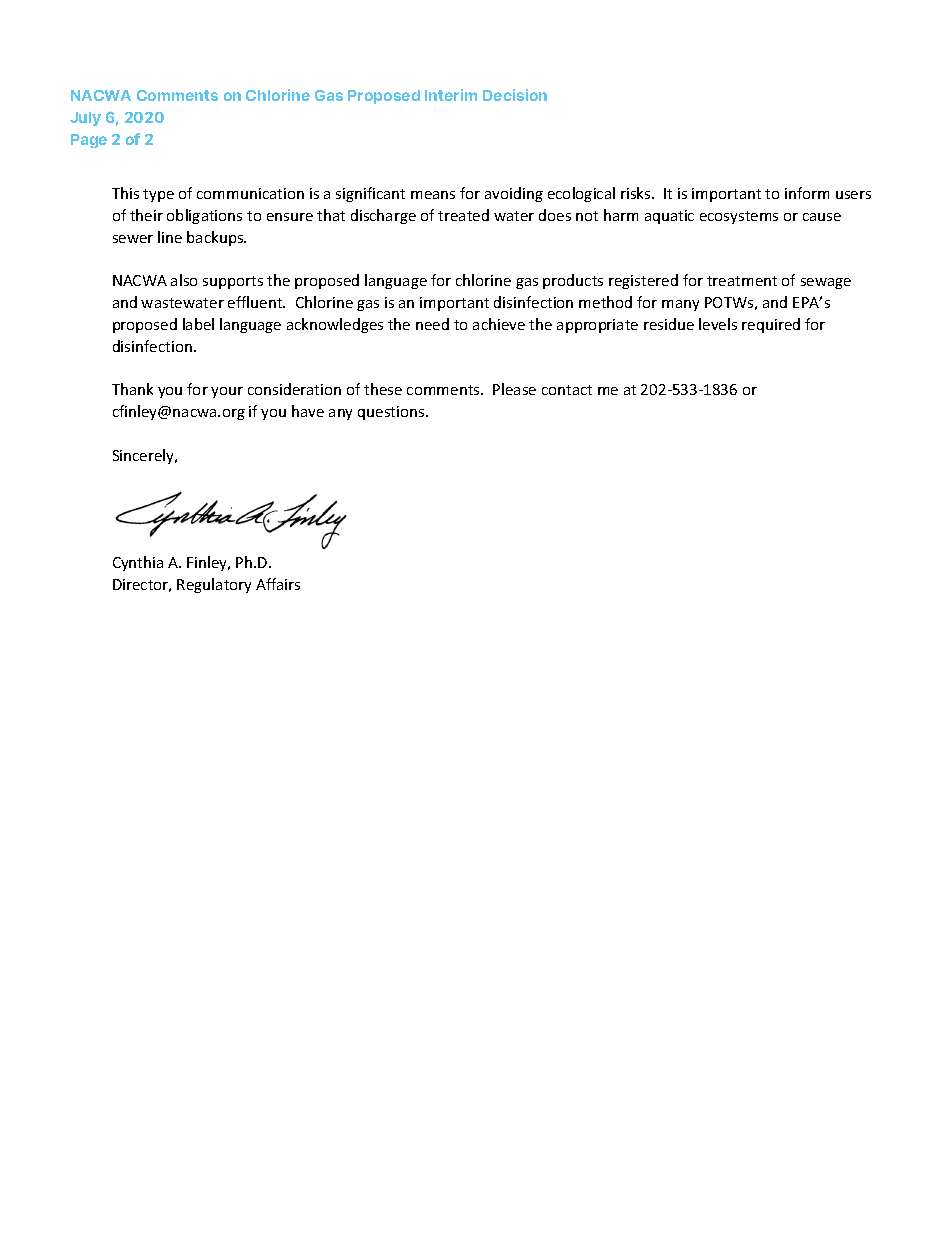 The width and height of the screenshot is (952, 1233). Describe the element at coordinates (573, 281) in the screenshot. I see `products` at that location.
